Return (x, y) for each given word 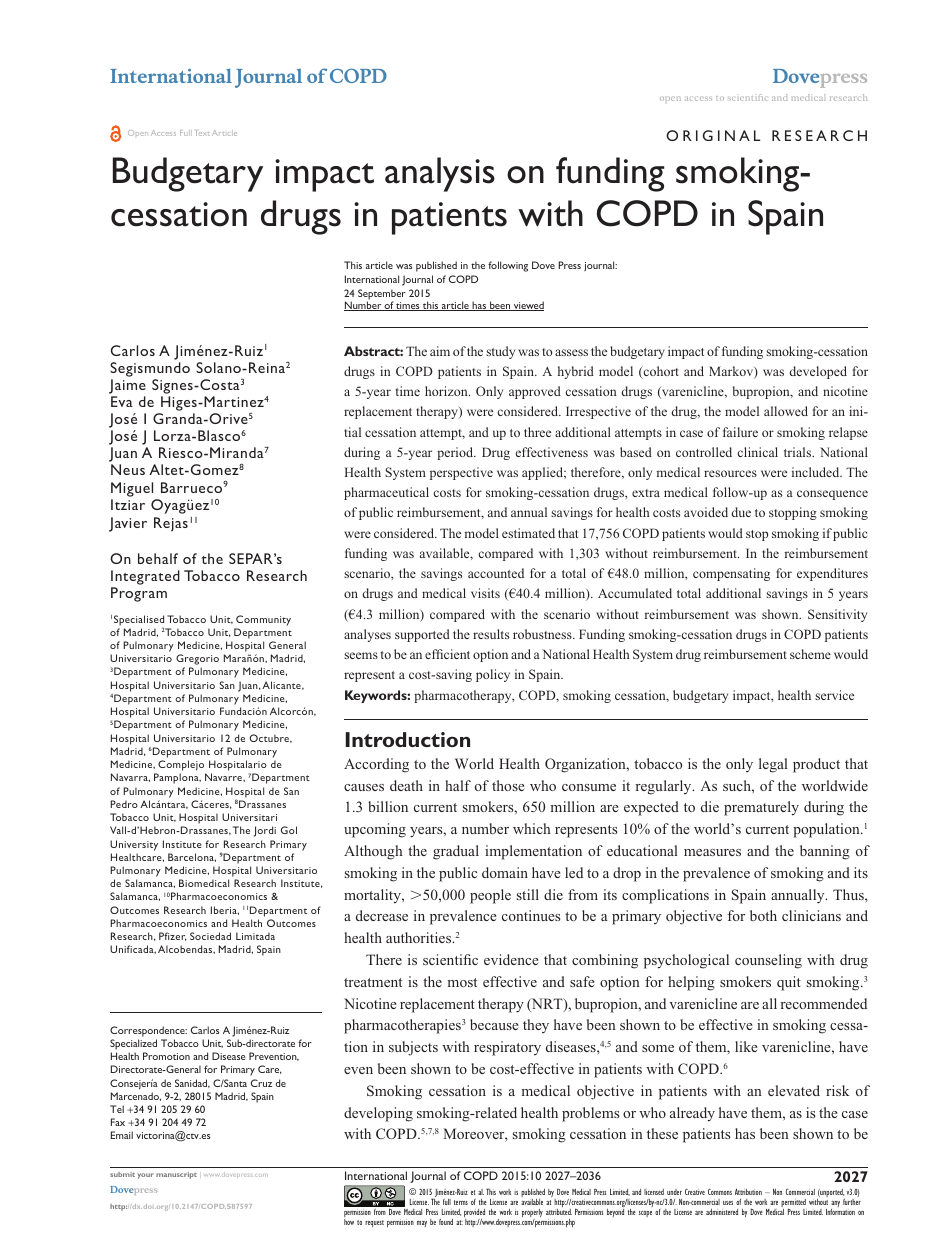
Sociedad (210, 936)
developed (818, 372)
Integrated (145, 579)
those (508, 785)
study (500, 352)
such (738, 785)
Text (203, 133)
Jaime (127, 386)
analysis (440, 174)
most (462, 982)
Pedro (124, 804)
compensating (731, 574)
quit (789, 983)
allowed (786, 411)
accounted (496, 573)
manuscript (176, 1175)
